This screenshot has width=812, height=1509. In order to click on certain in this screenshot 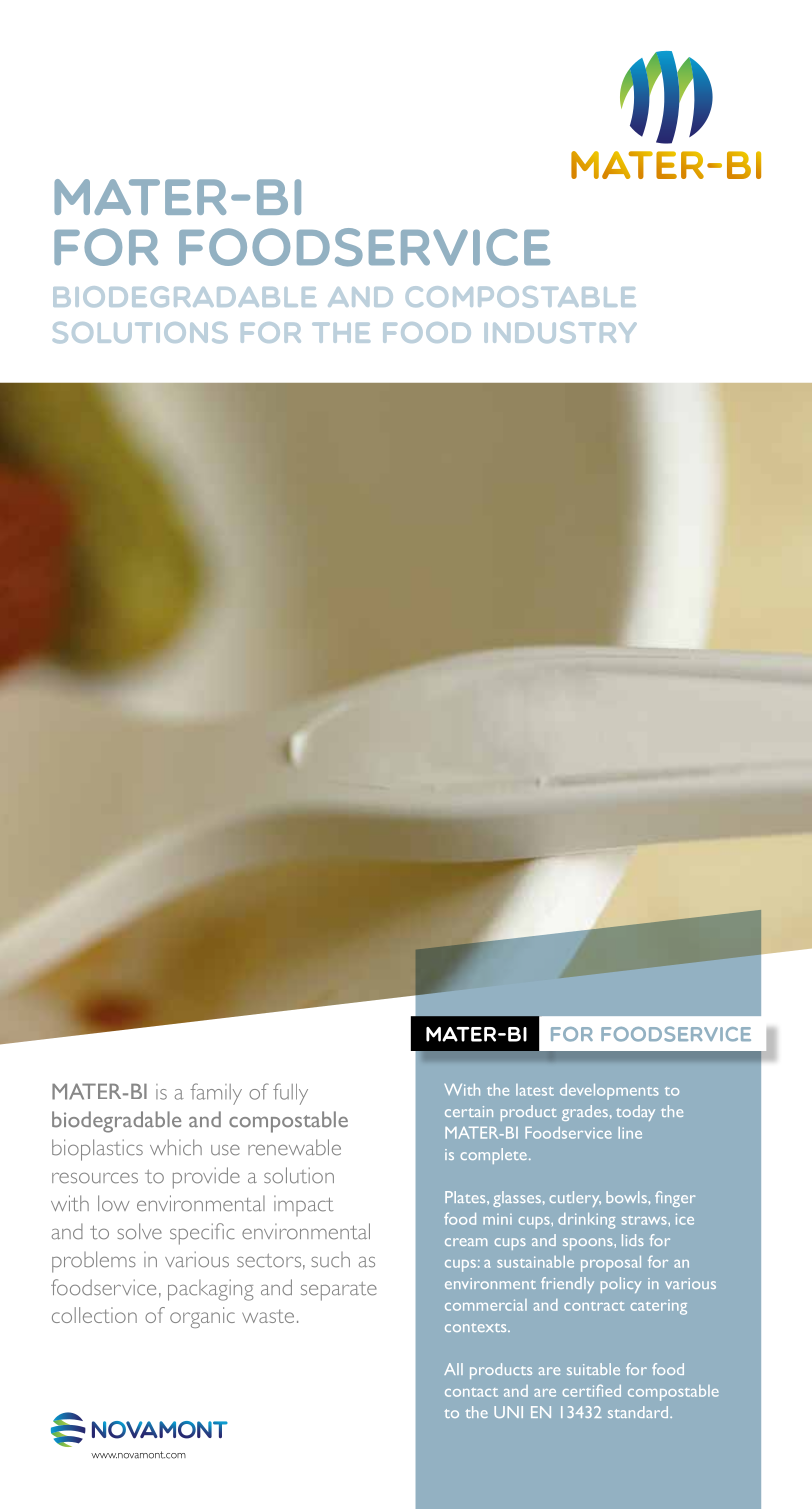, I will do `click(469, 1111)`.
